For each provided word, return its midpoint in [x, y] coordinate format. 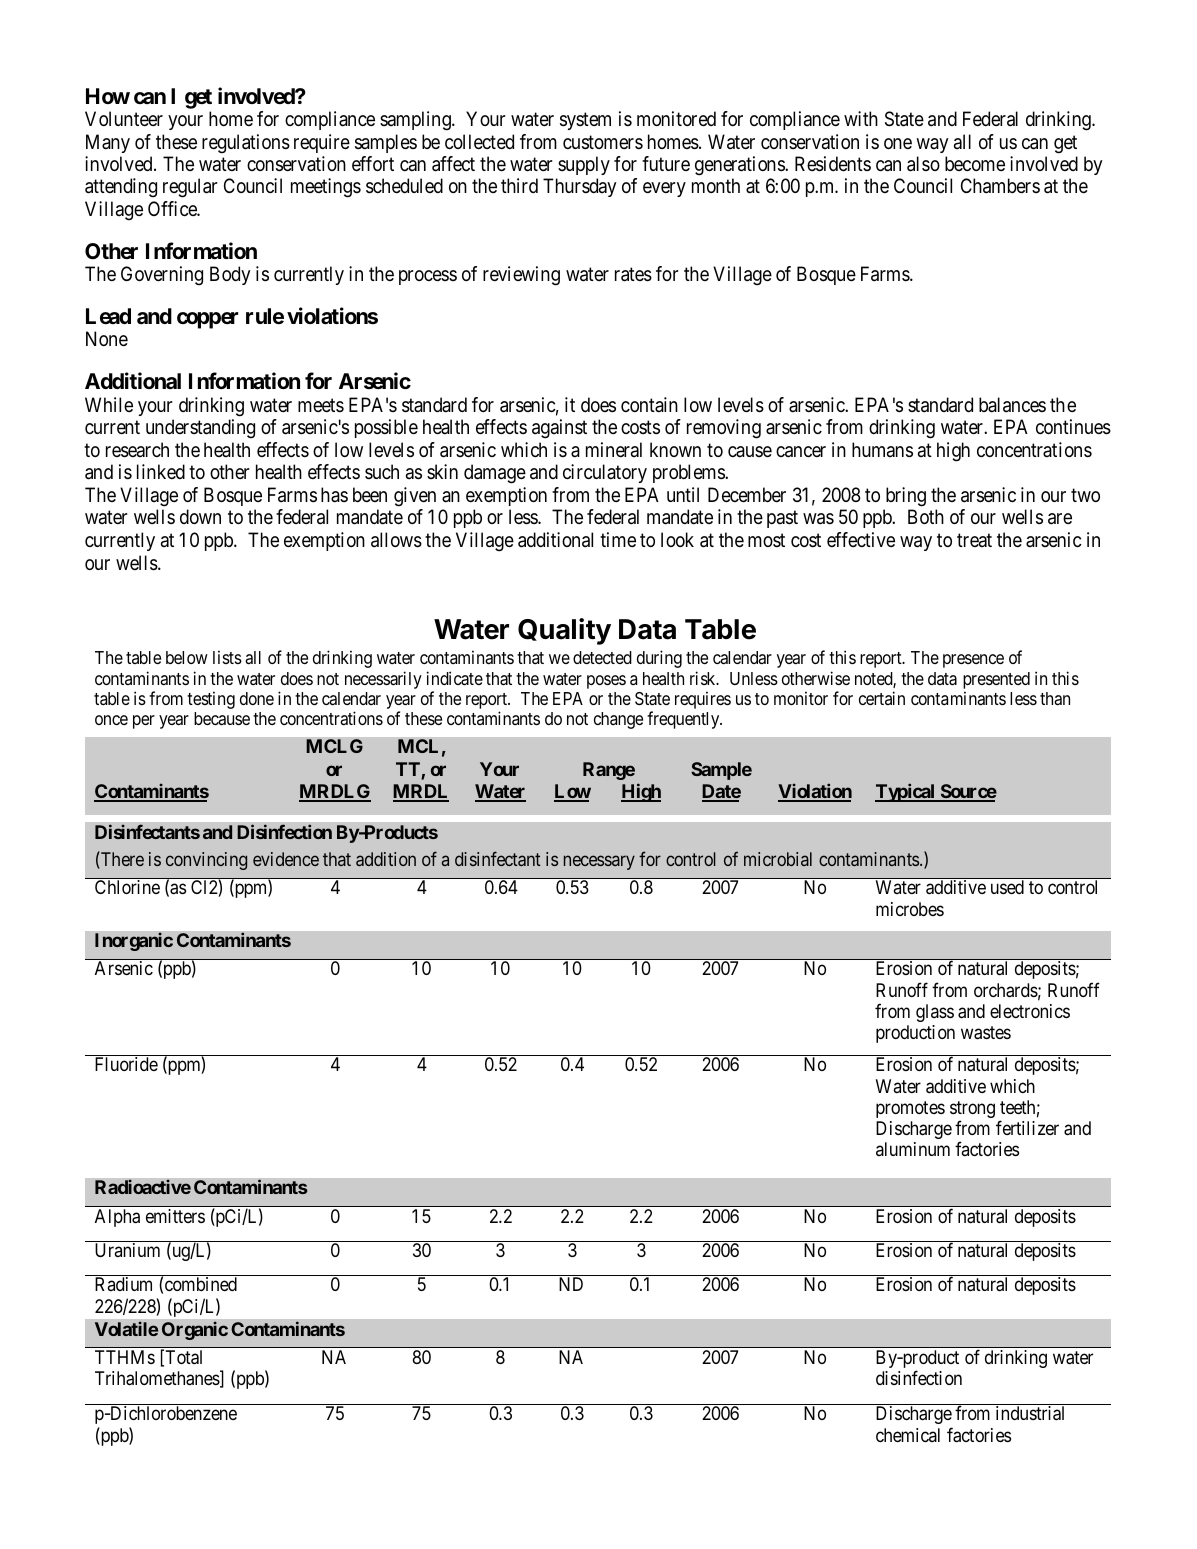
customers [603, 142]
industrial [1030, 1413]
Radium [123, 1284]
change [618, 720]
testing [211, 700]
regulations [246, 144]
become [975, 163]
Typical [906, 792]
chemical [908, 1435]
